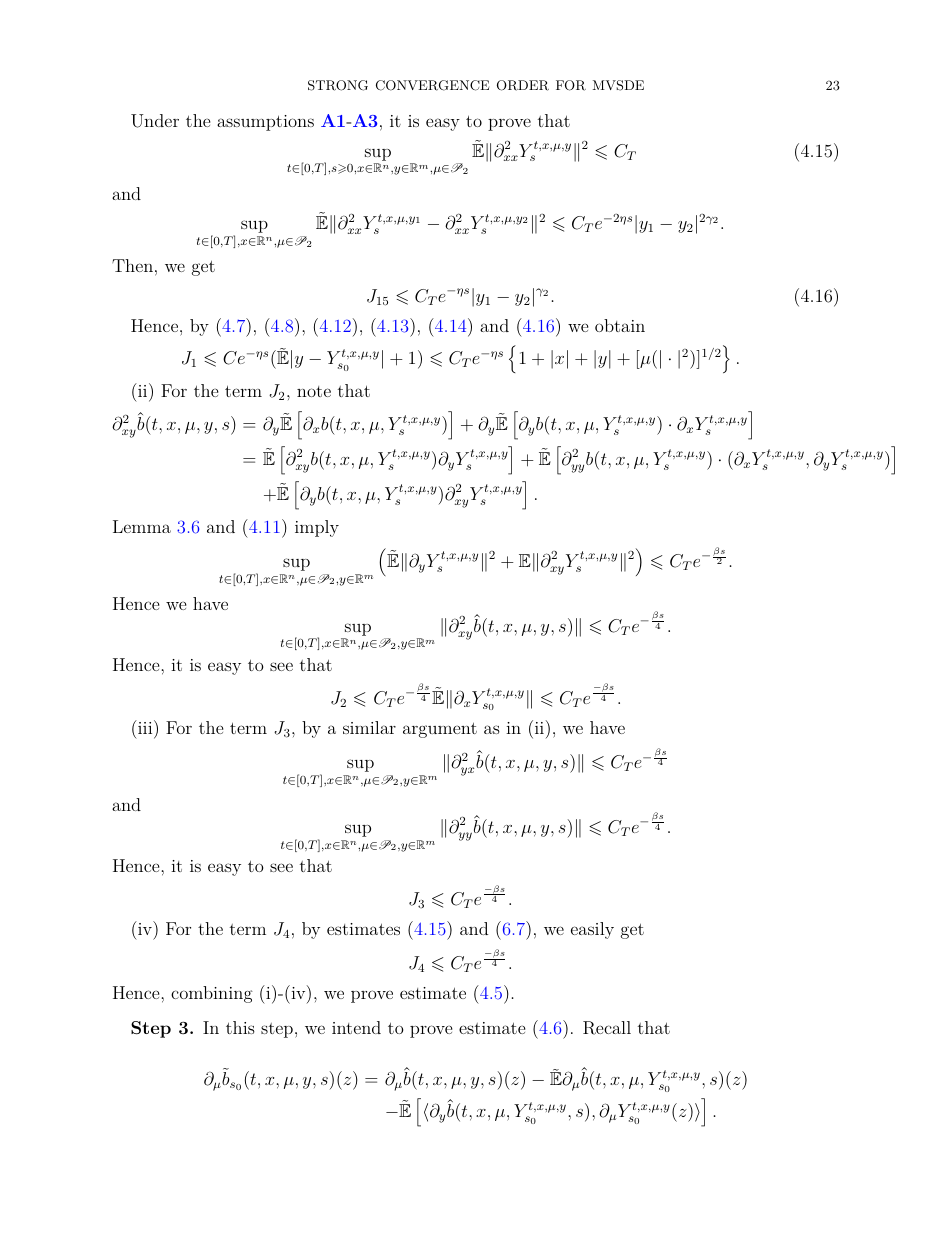 This page has width=952, height=1233. Describe the element at coordinates (314, 391) in the page. I see `note` at that location.
